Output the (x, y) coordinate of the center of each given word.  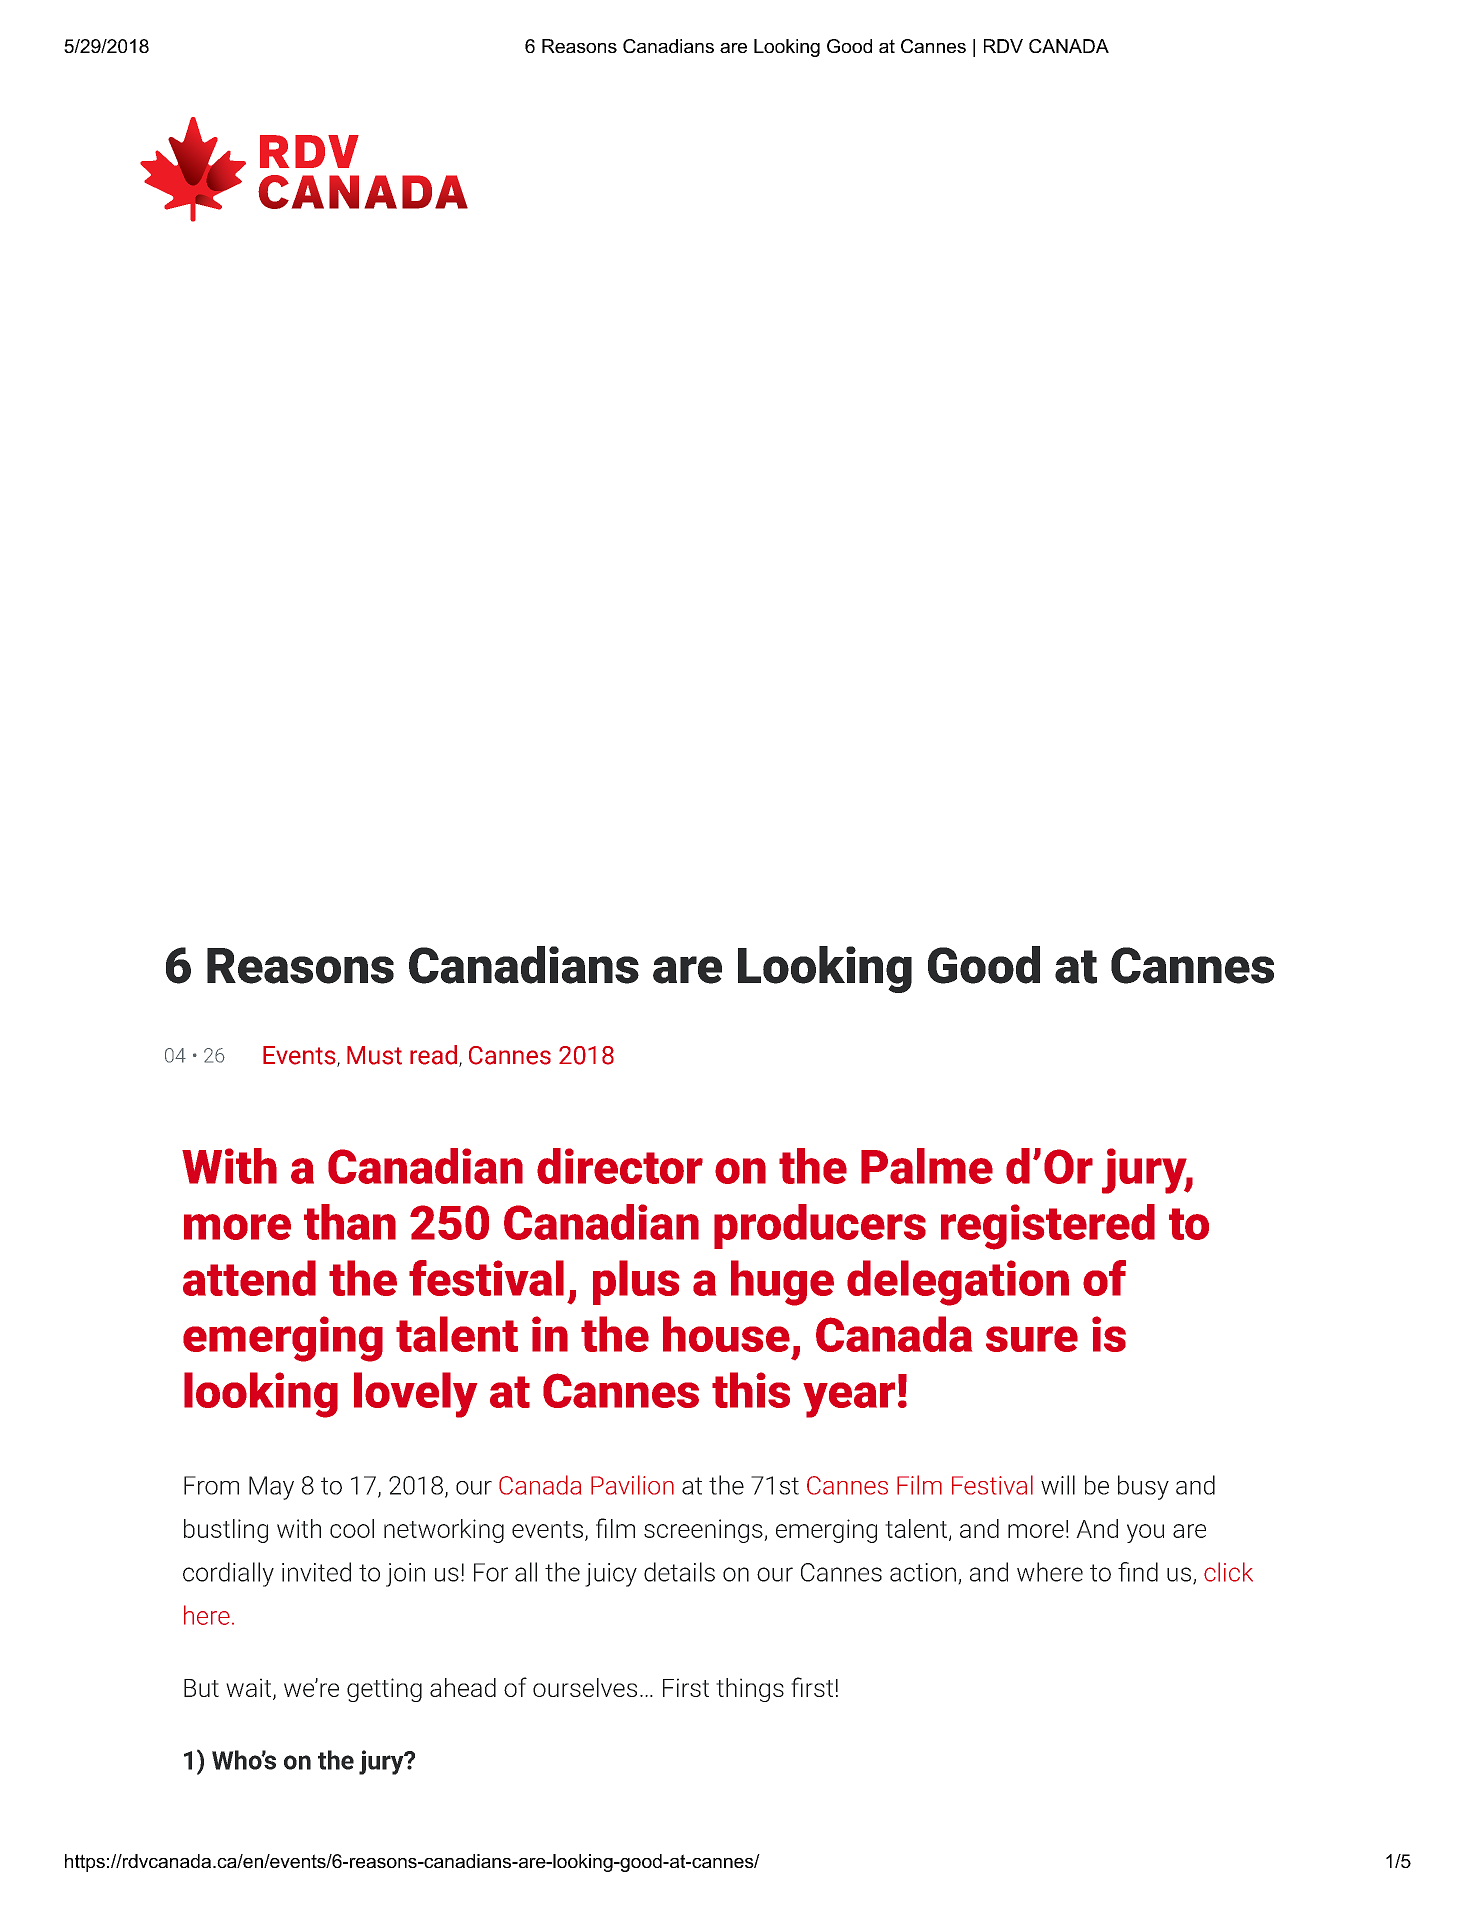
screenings (704, 1531)
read (433, 1055)
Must (374, 1055)
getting (384, 1690)
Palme (927, 1166)
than (350, 1222)
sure (1032, 1339)
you (1145, 1533)
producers (820, 1226)
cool (352, 1528)
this (751, 1390)
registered (1048, 1227)
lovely (415, 1395)
